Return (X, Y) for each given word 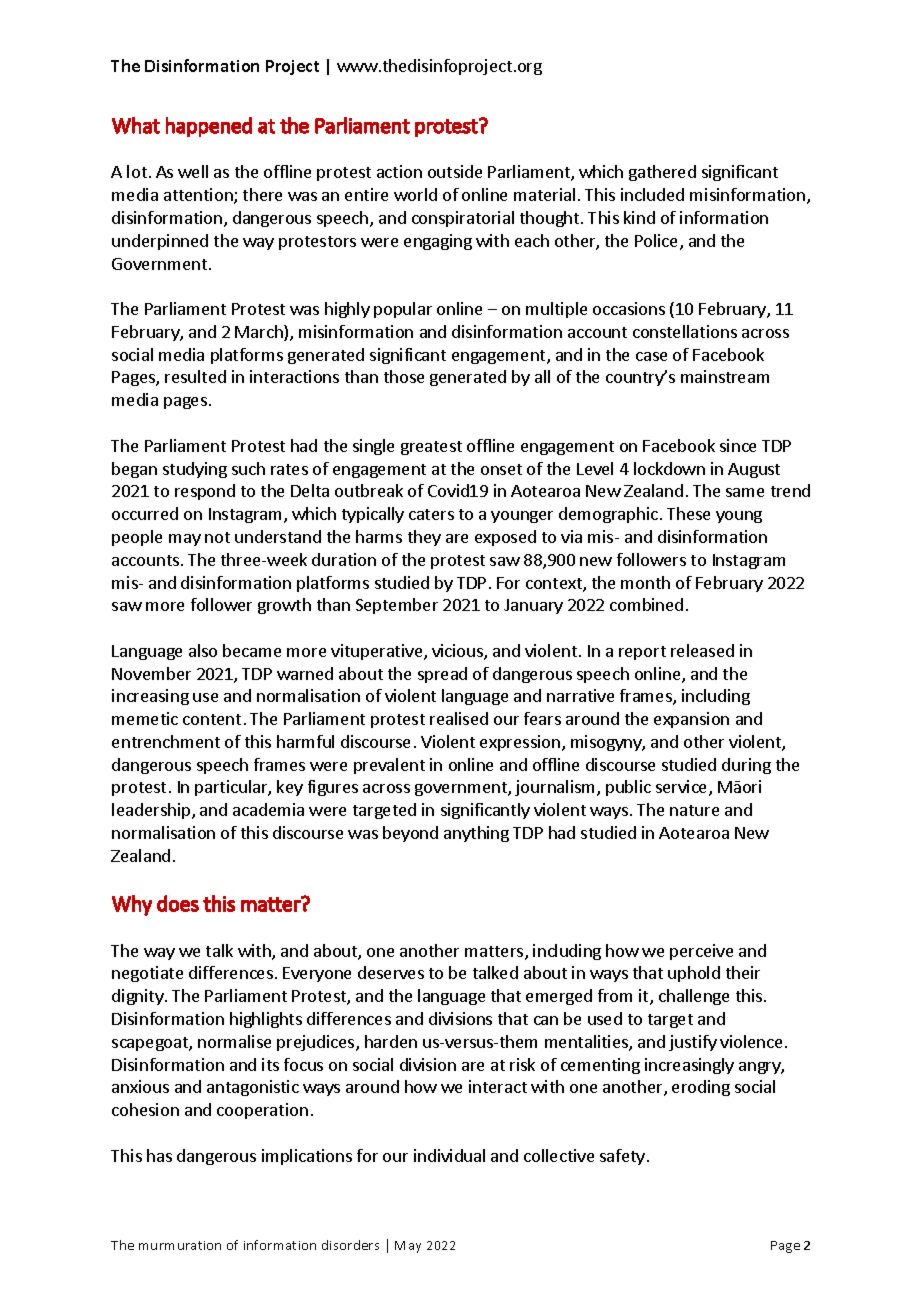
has (159, 1155)
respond (205, 492)
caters (431, 514)
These (688, 513)
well (193, 171)
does (178, 903)
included (652, 194)
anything (476, 834)
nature (694, 810)
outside (455, 171)
